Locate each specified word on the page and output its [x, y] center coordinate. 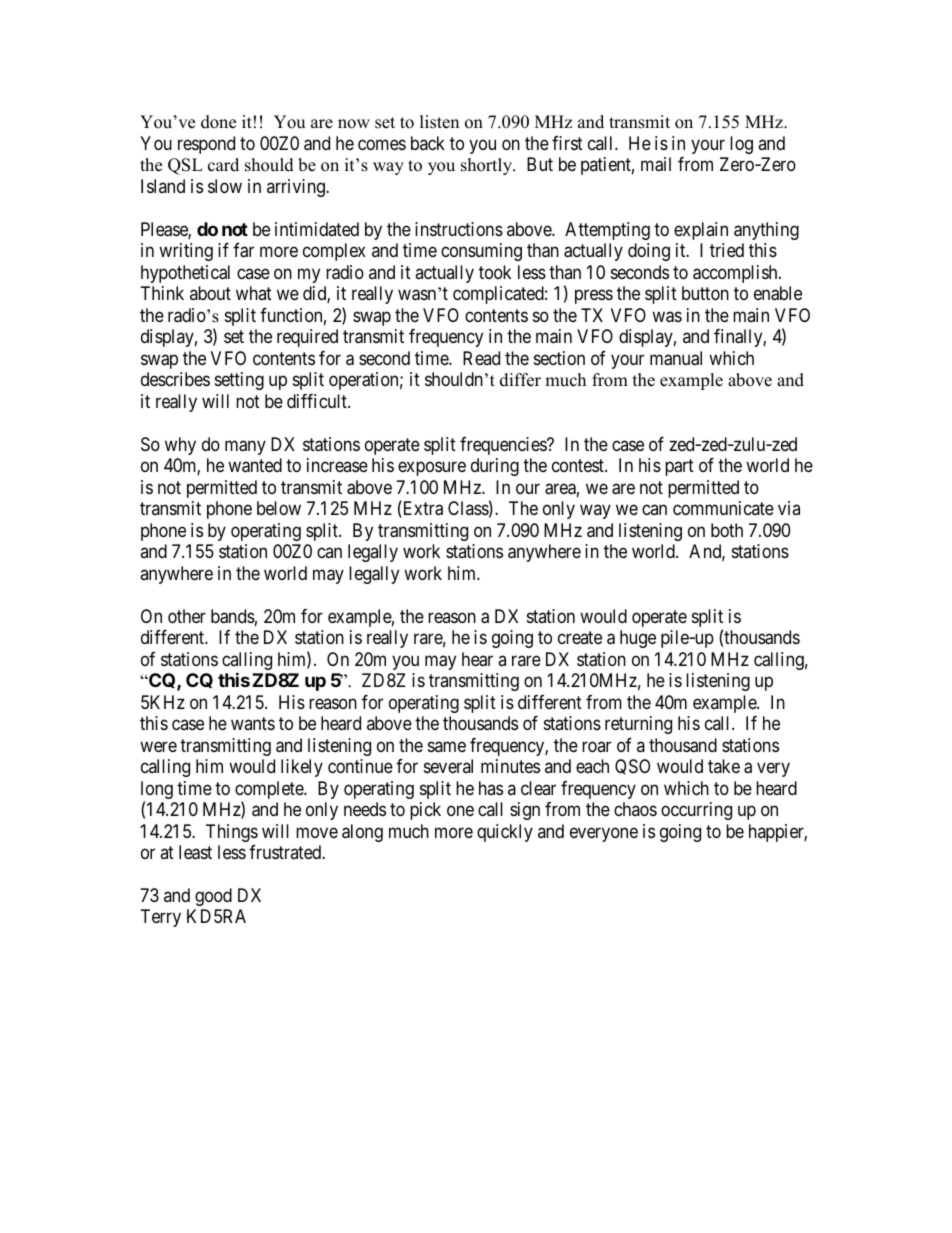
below [279, 508]
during [495, 467]
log [741, 145]
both [727, 530]
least [195, 852]
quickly [505, 833]
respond [206, 145]
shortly [488, 166]
